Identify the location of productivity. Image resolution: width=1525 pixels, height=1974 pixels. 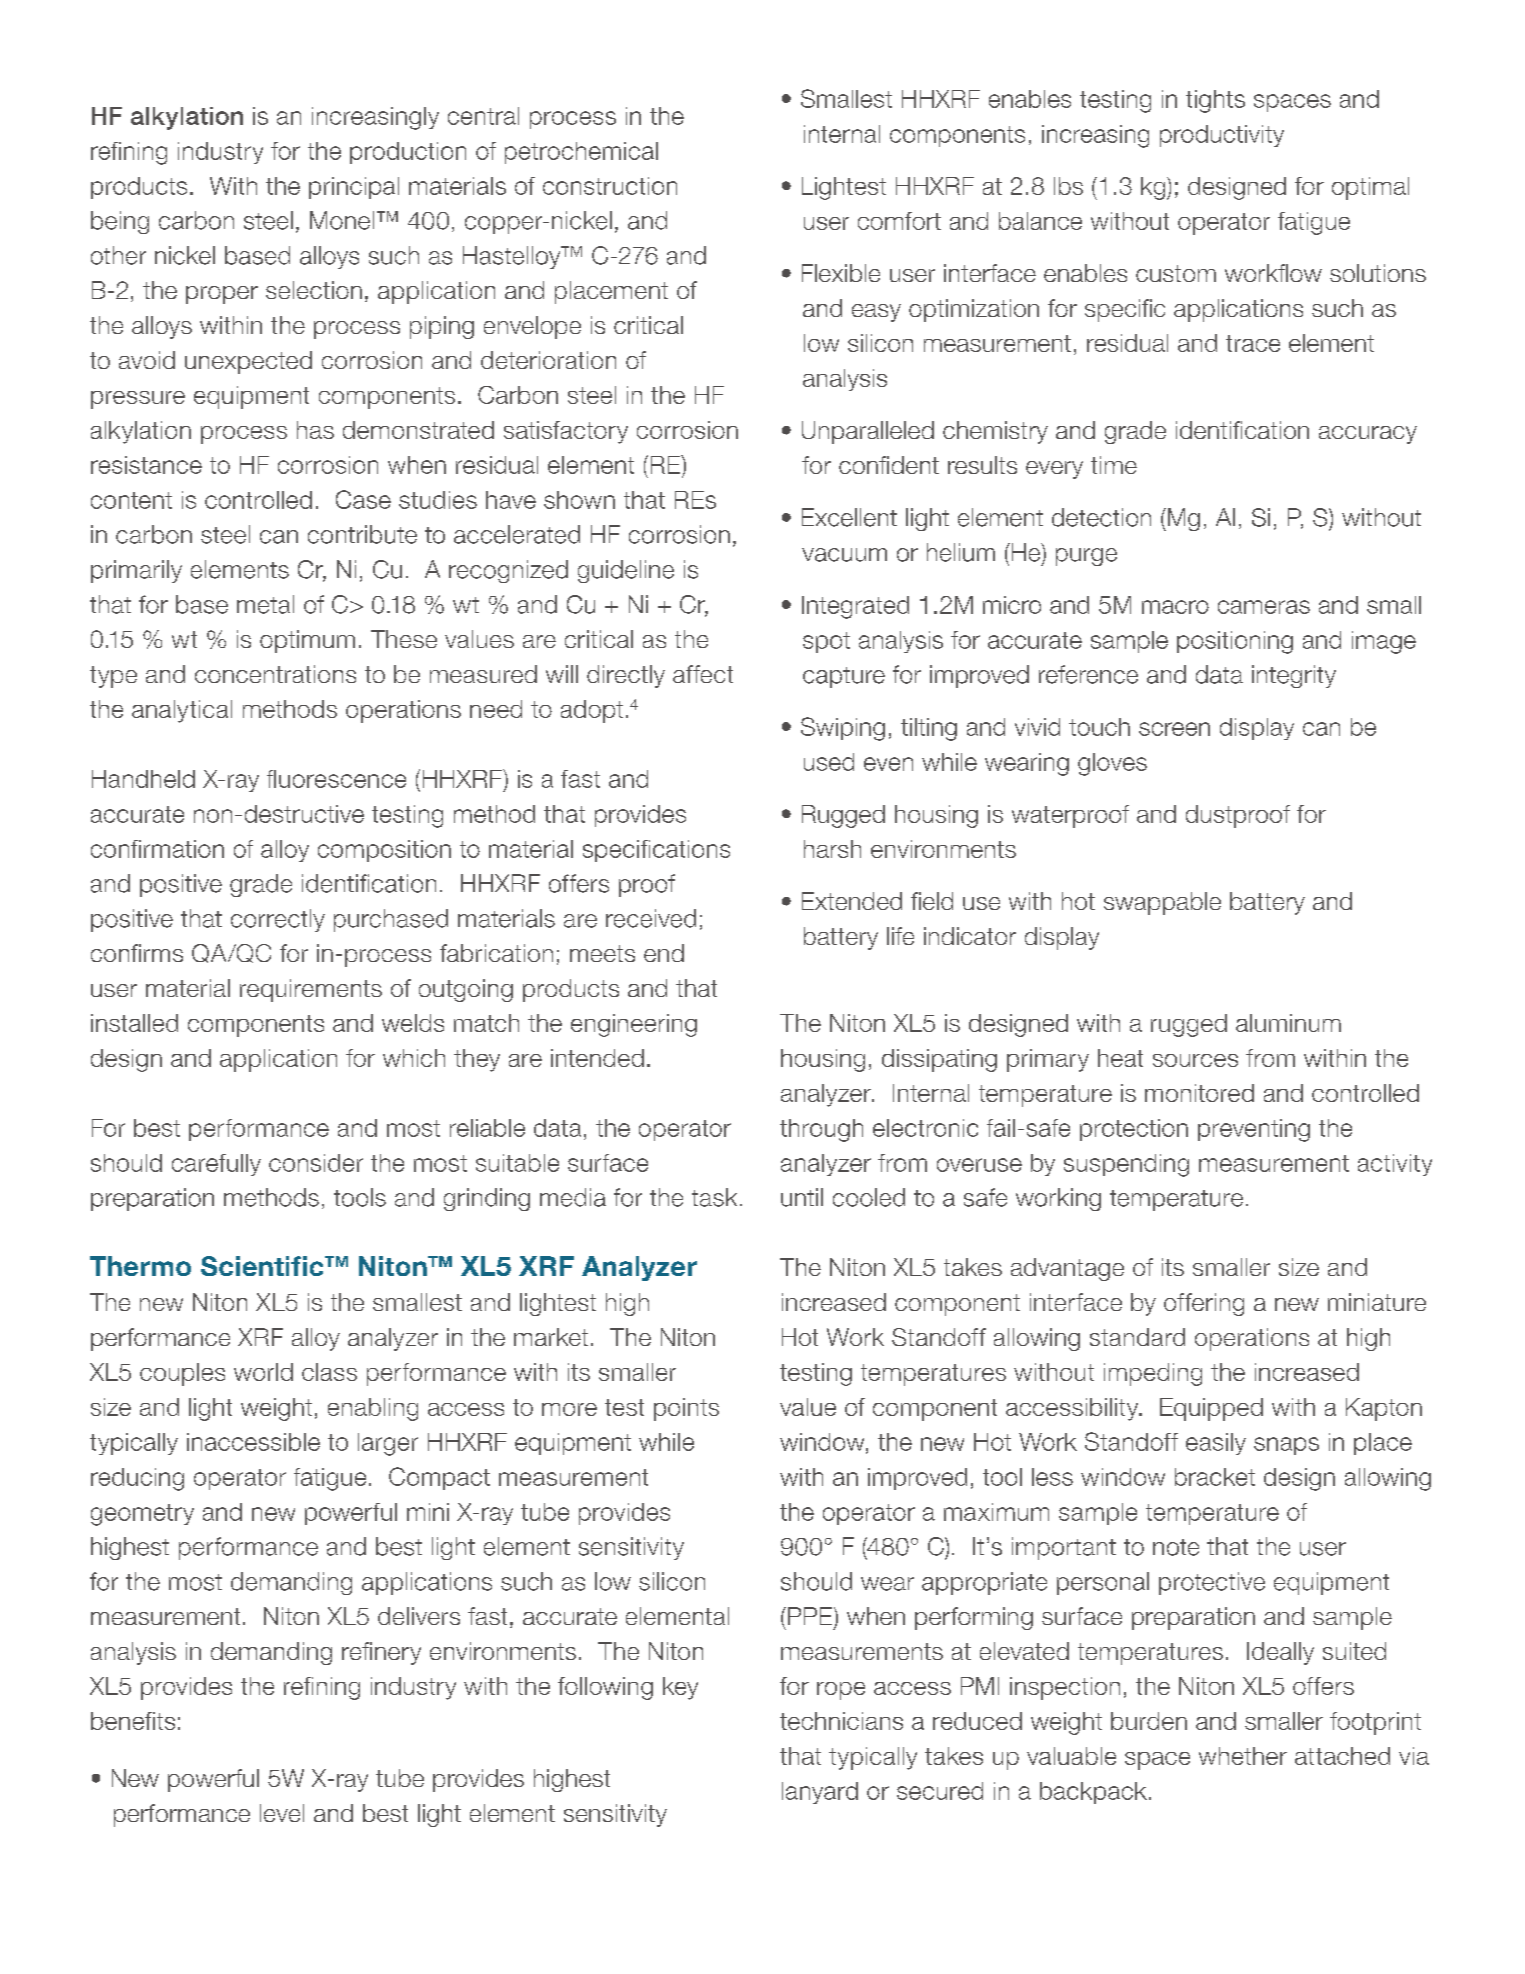
(1222, 136).
